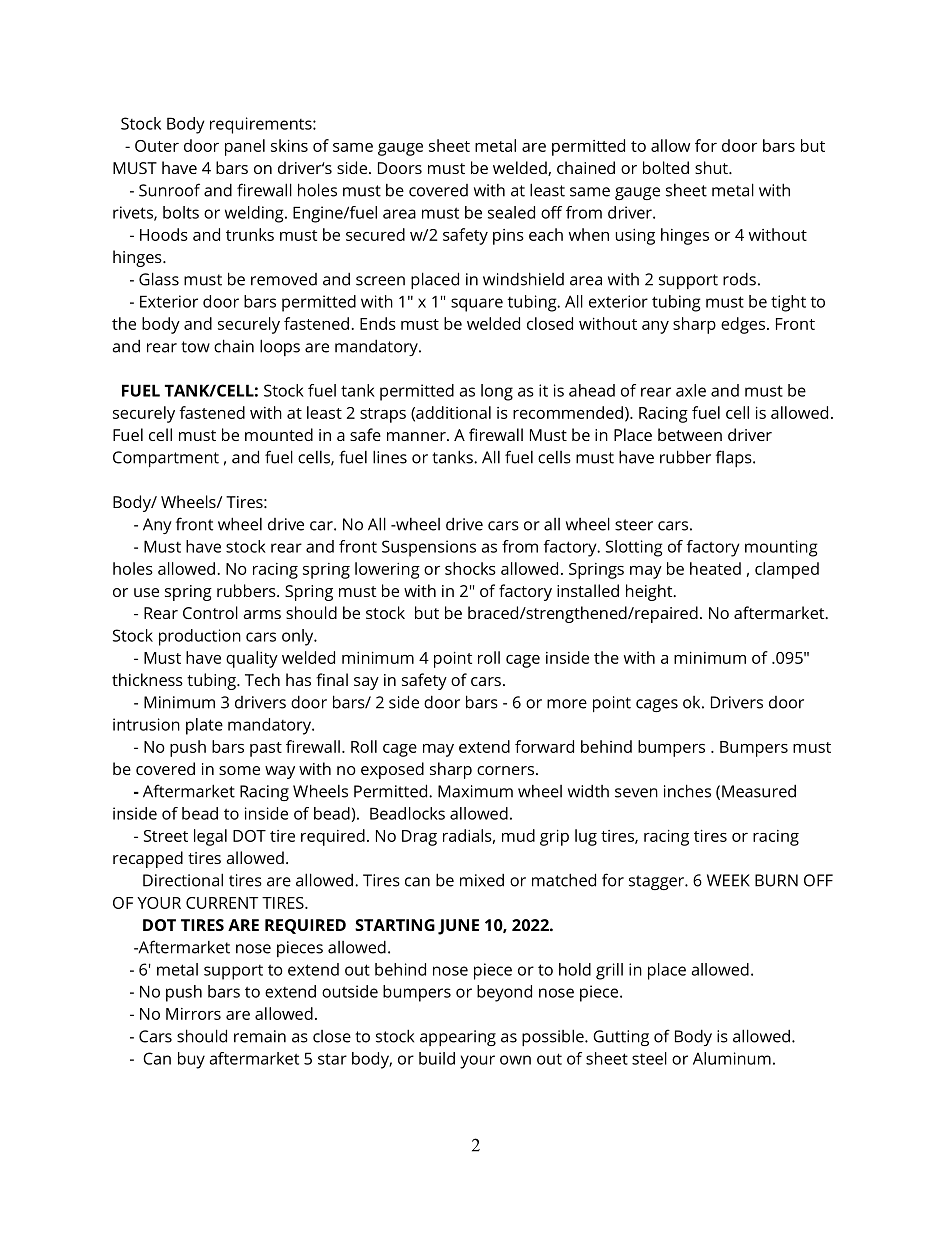 The image size is (952, 1233). Describe the element at coordinates (260, 1036) in the page. I see `remain` at that location.
